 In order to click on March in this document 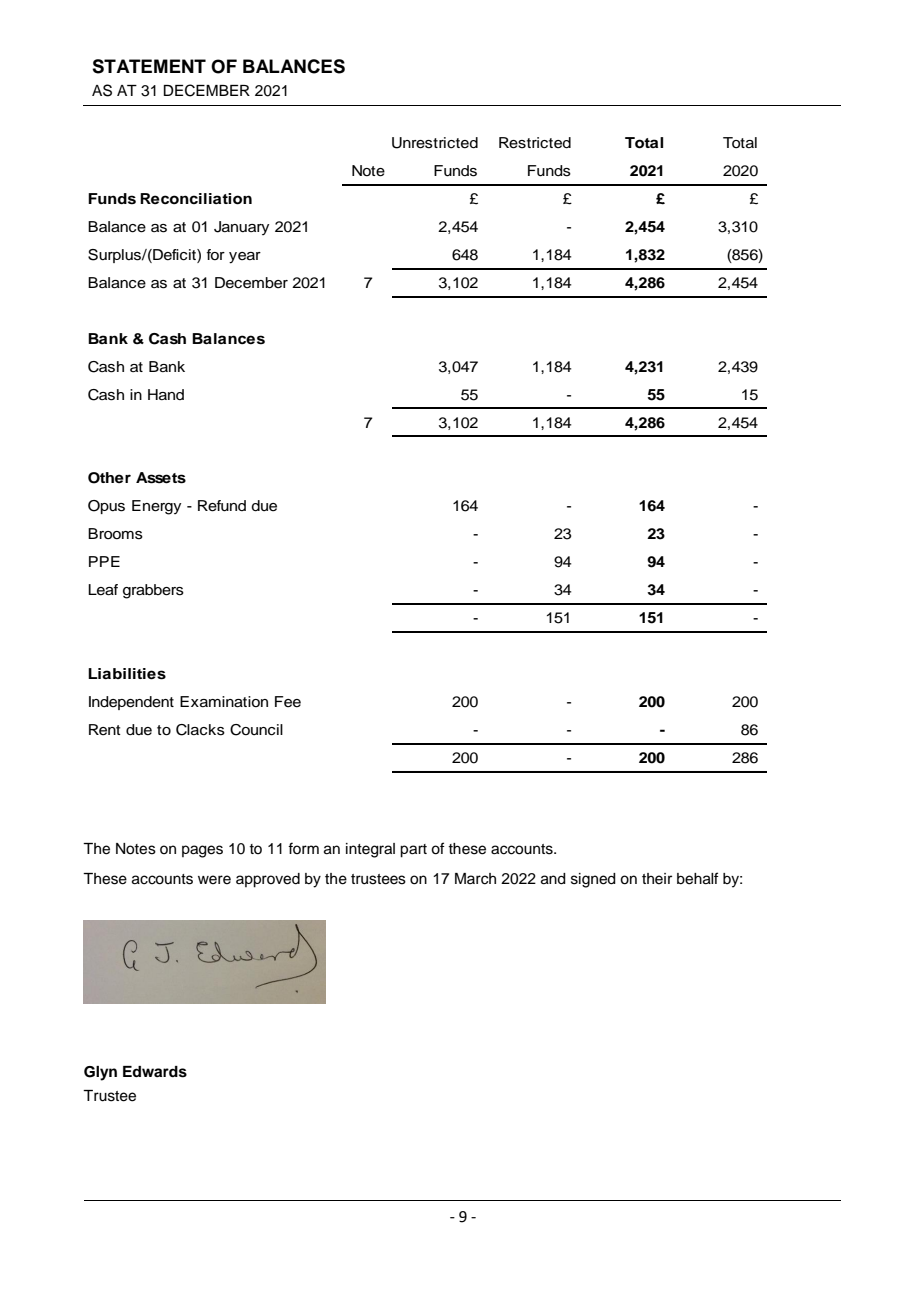, I will do `click(475, 879)`.
